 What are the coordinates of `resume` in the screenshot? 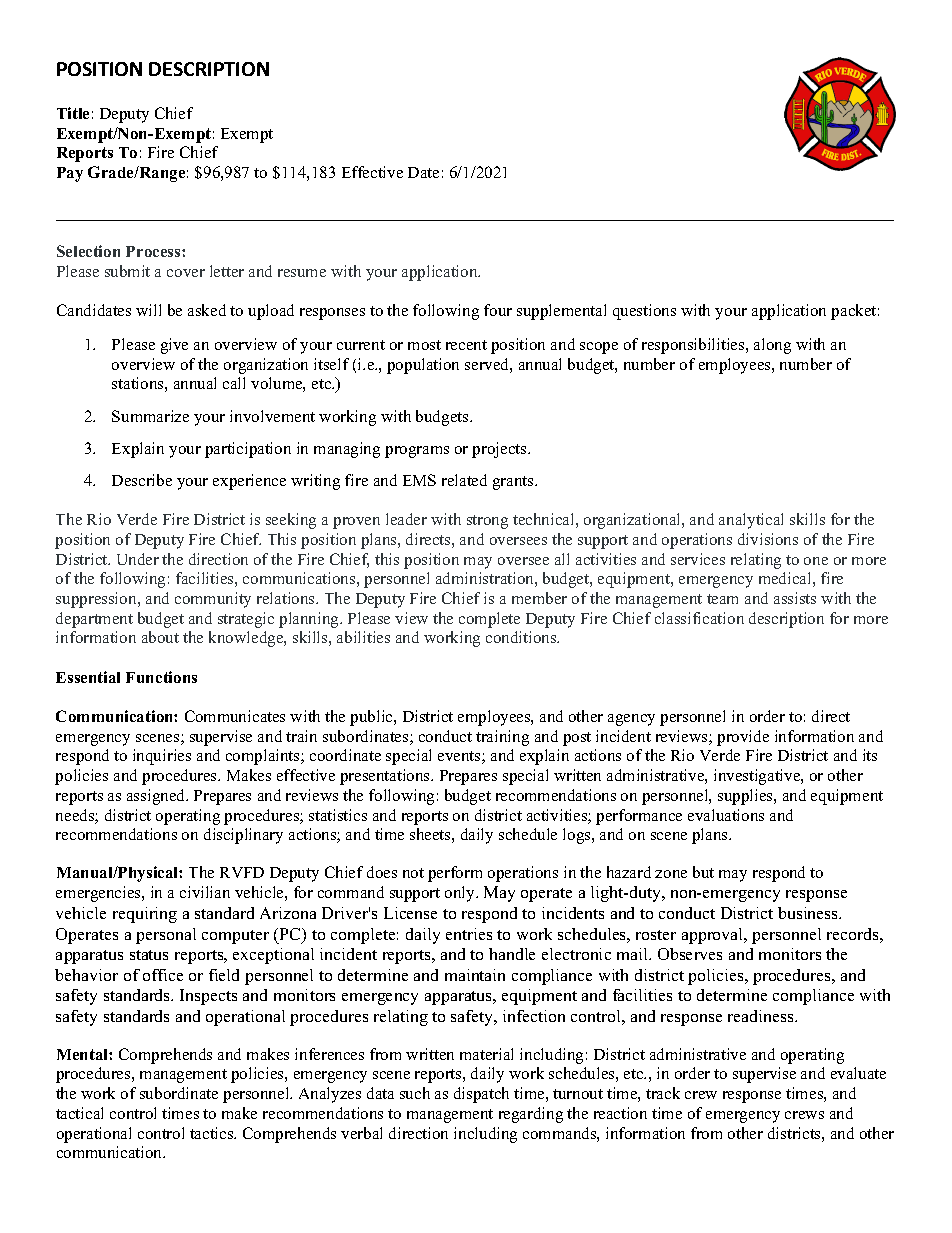 It's located at (302, 273).
